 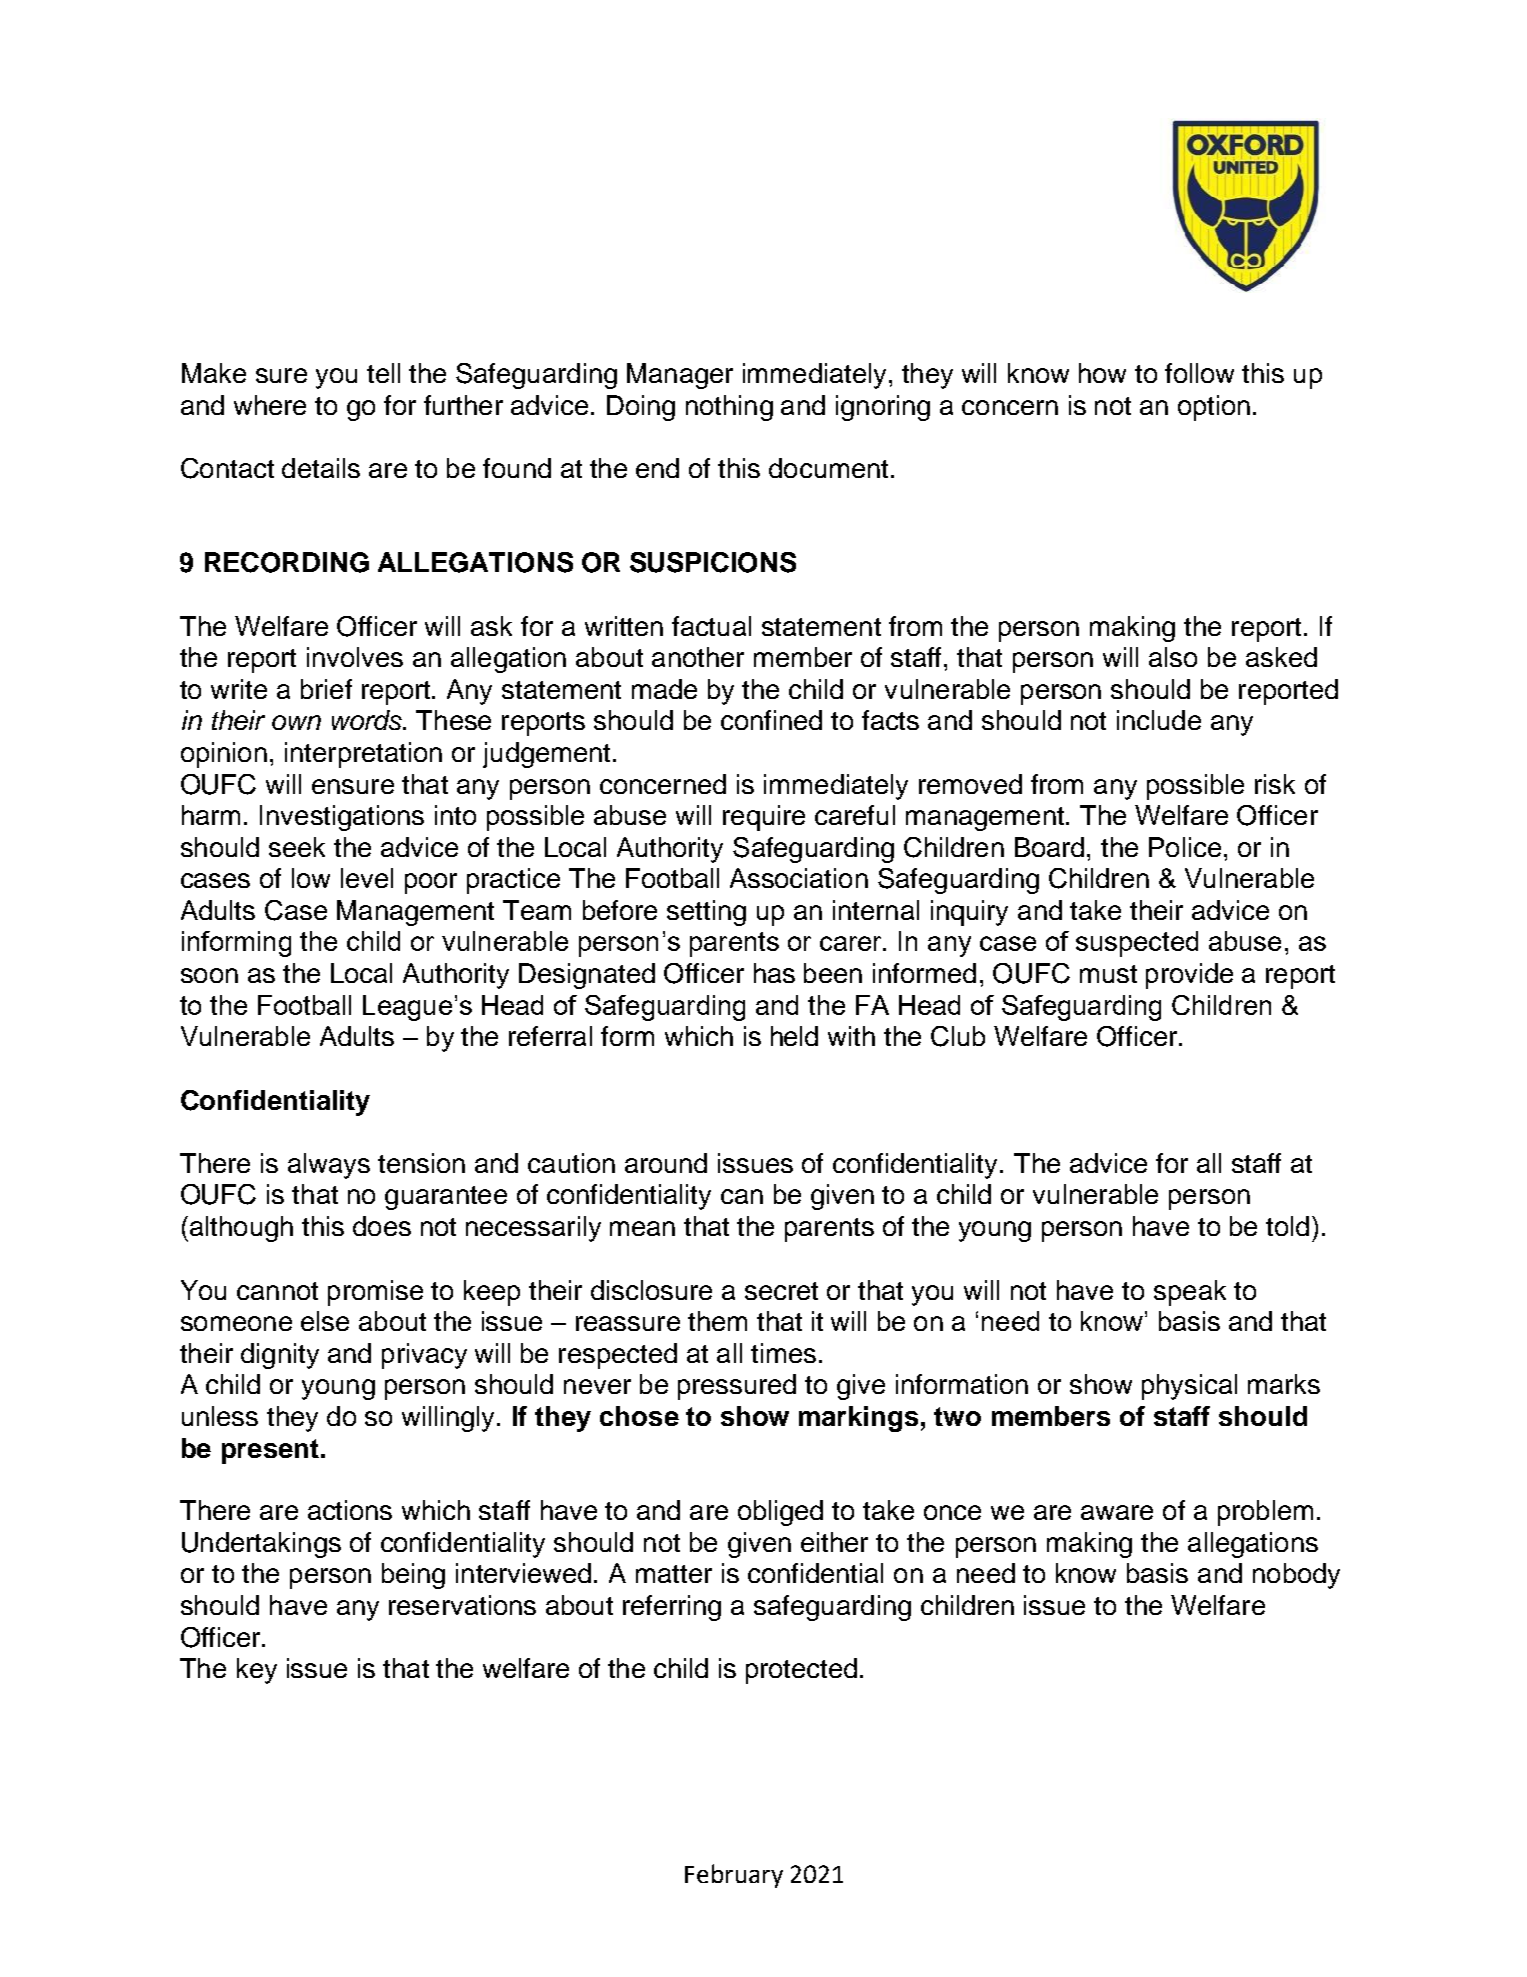 I want to click on aware, so click(x=1117, y=1512).
